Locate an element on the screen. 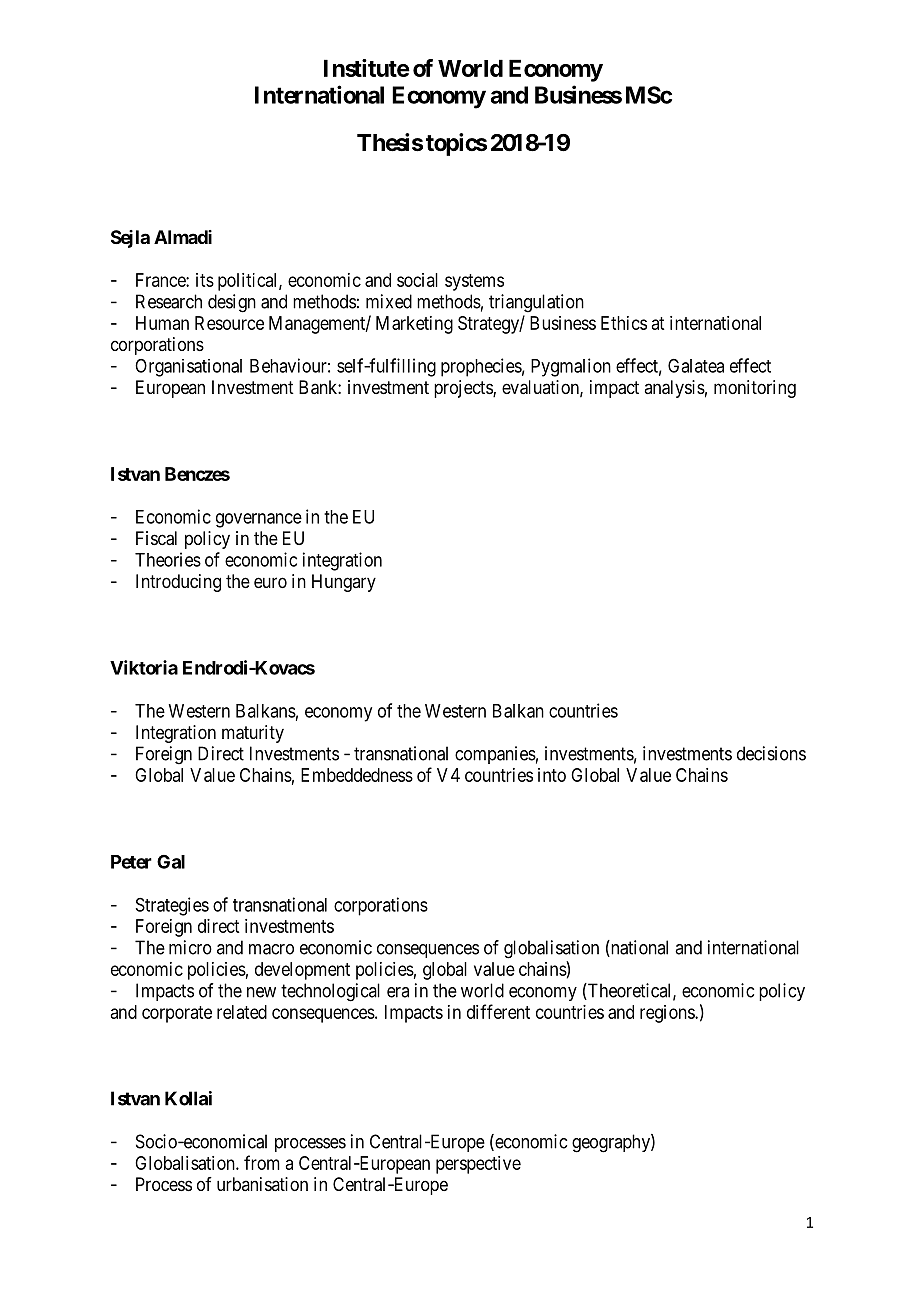  perspective is located at coordinates (478, 1165).
